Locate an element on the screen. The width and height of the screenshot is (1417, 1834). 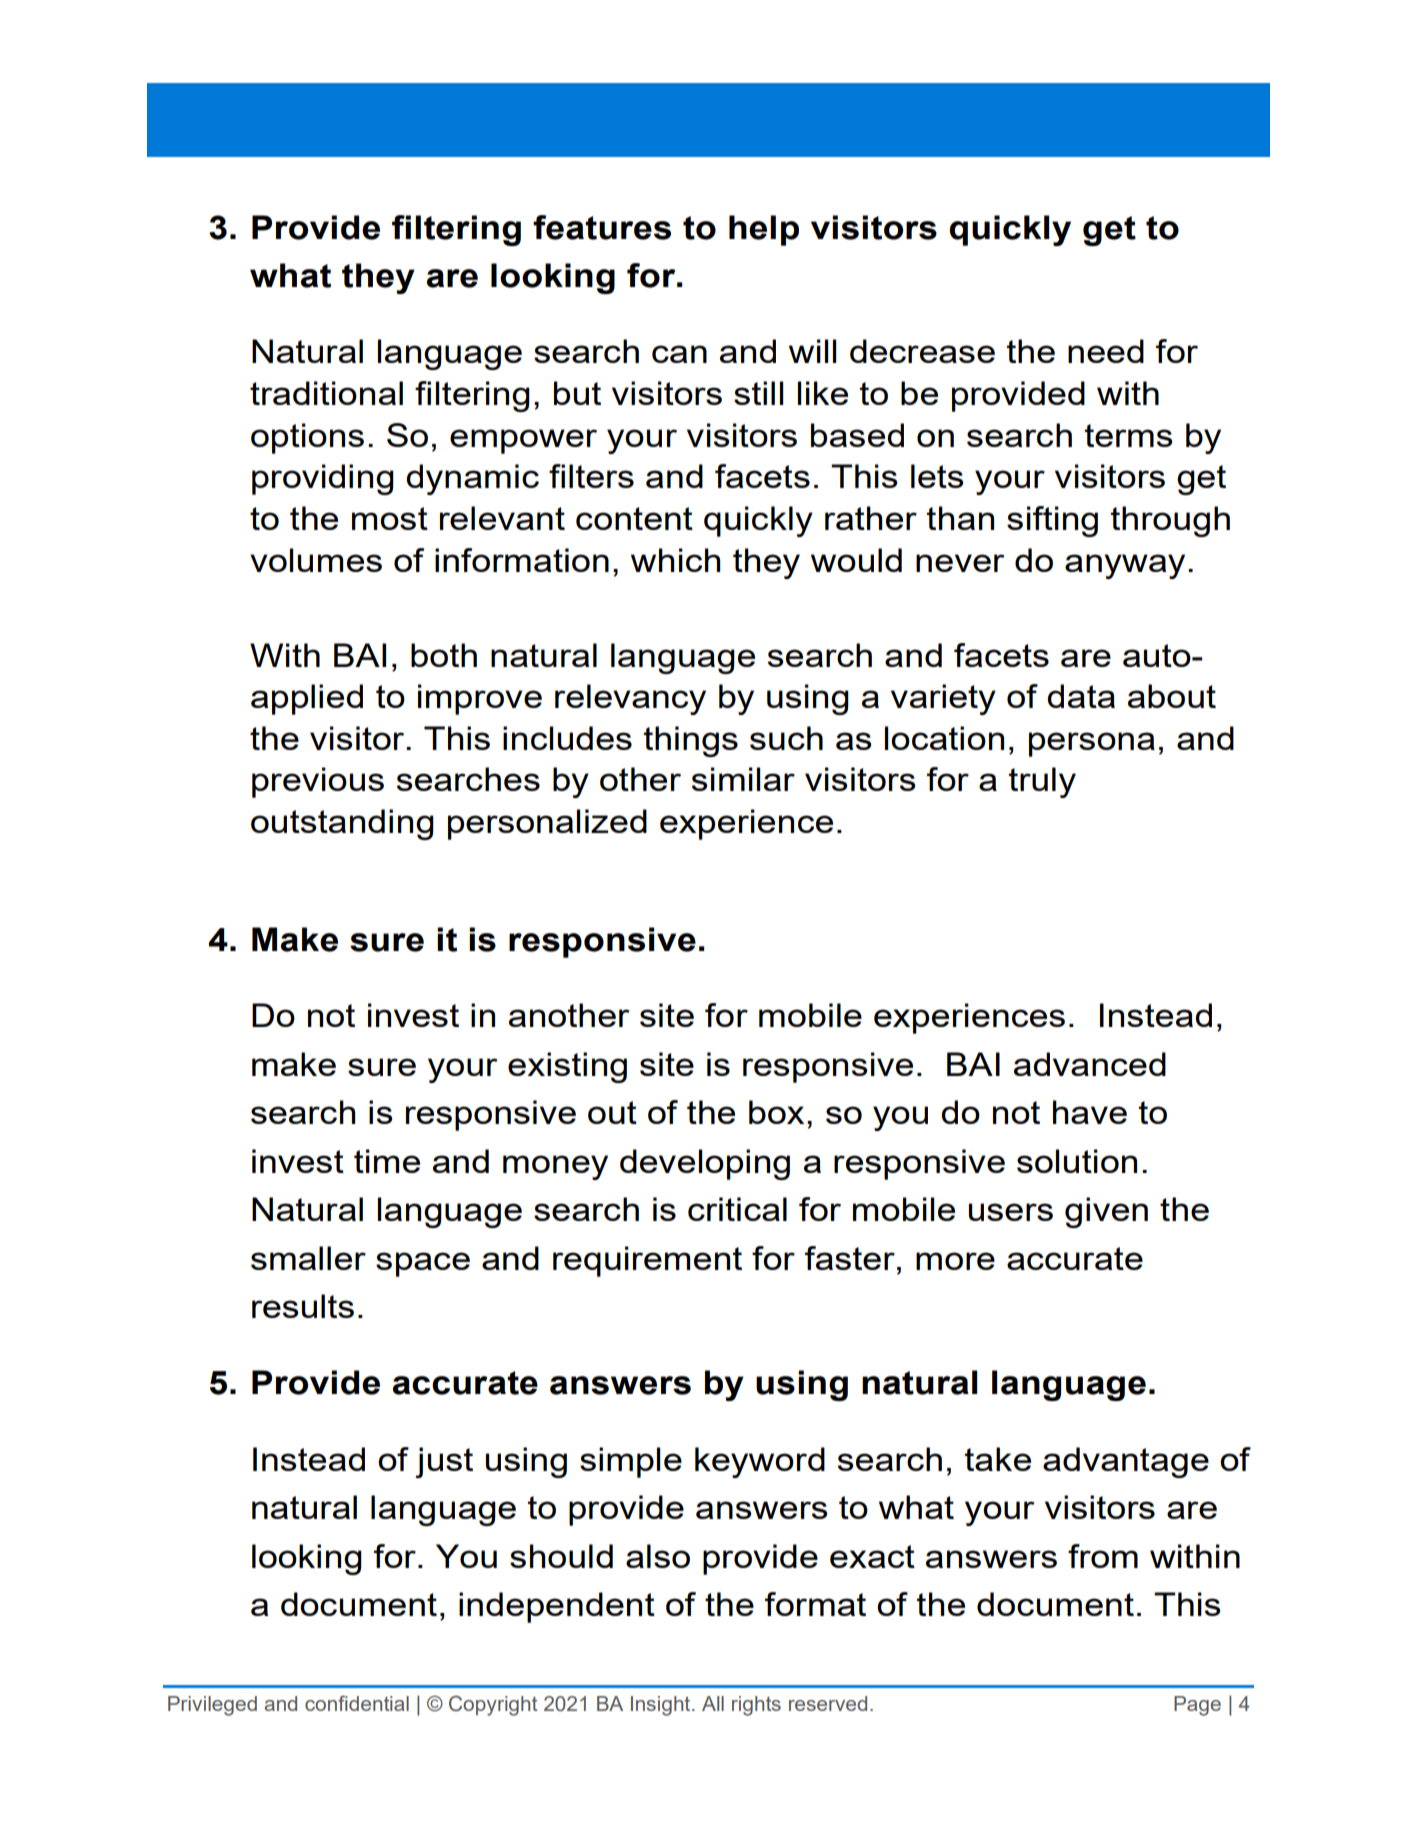
Insight is located at coordinates (662, 1706).
